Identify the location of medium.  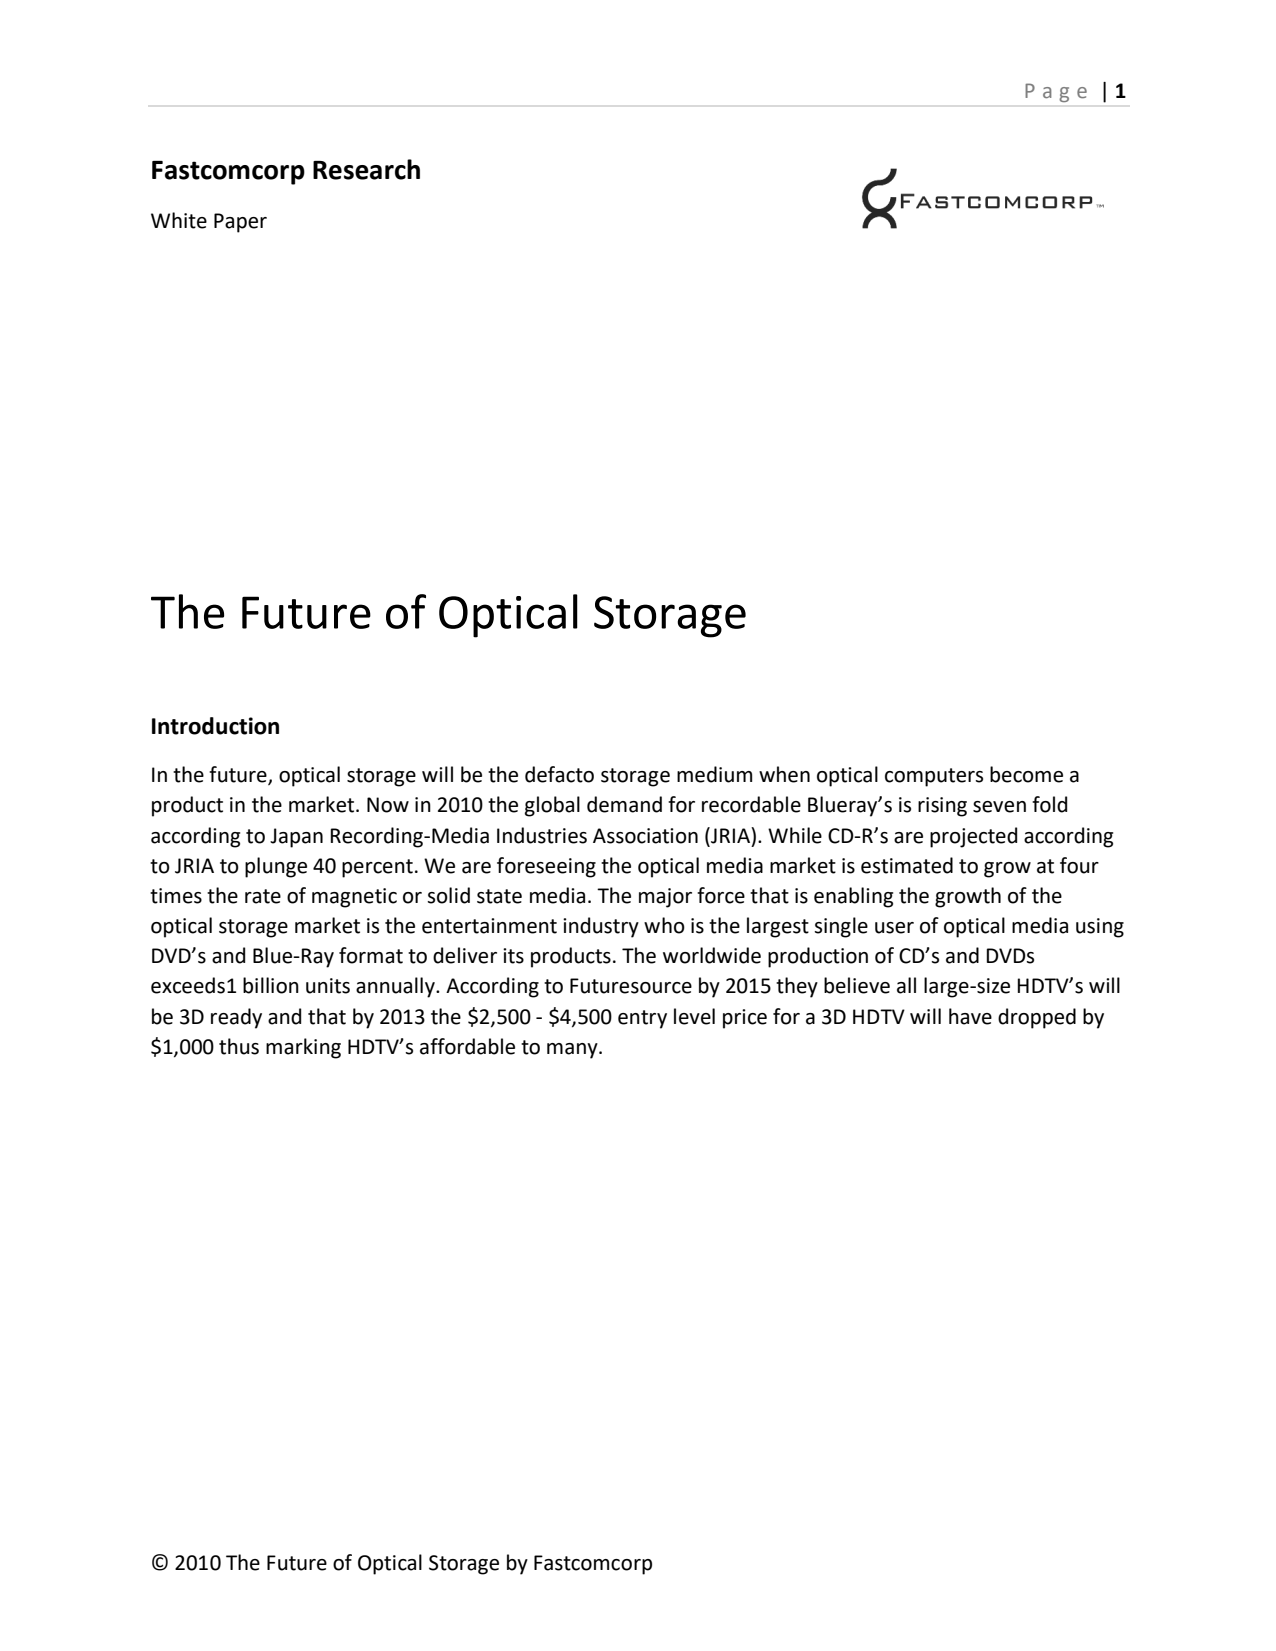
(714, 774).
